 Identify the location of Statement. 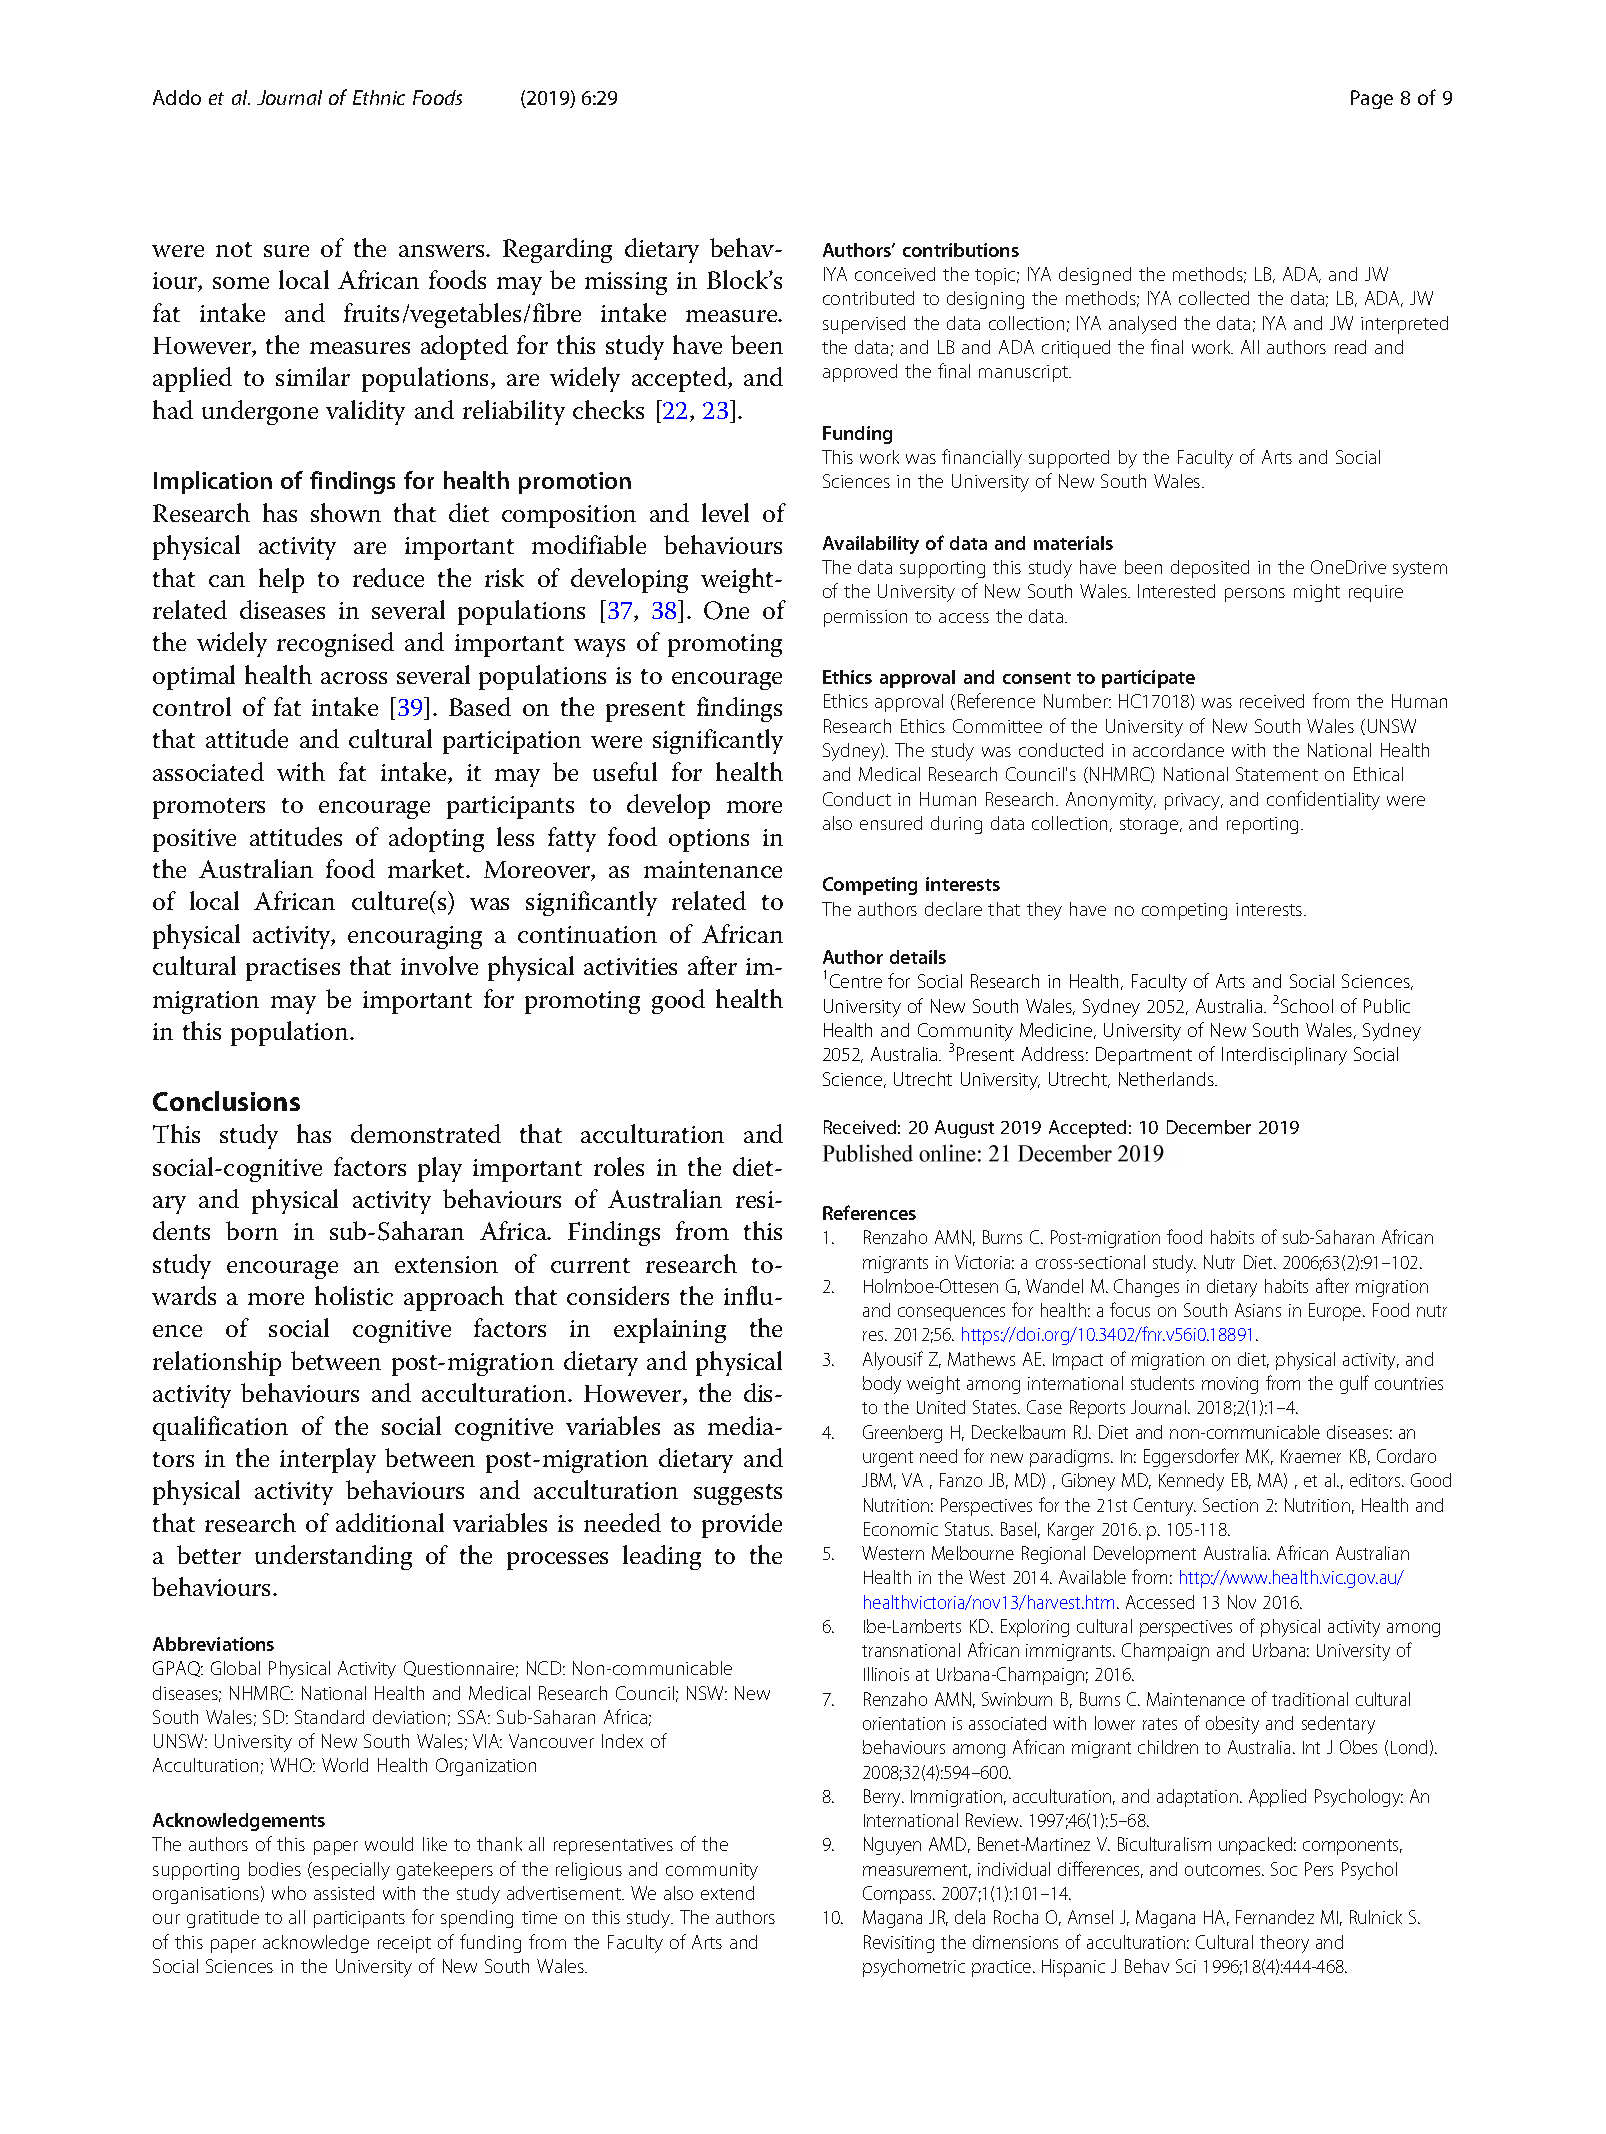
(1277, 774).
